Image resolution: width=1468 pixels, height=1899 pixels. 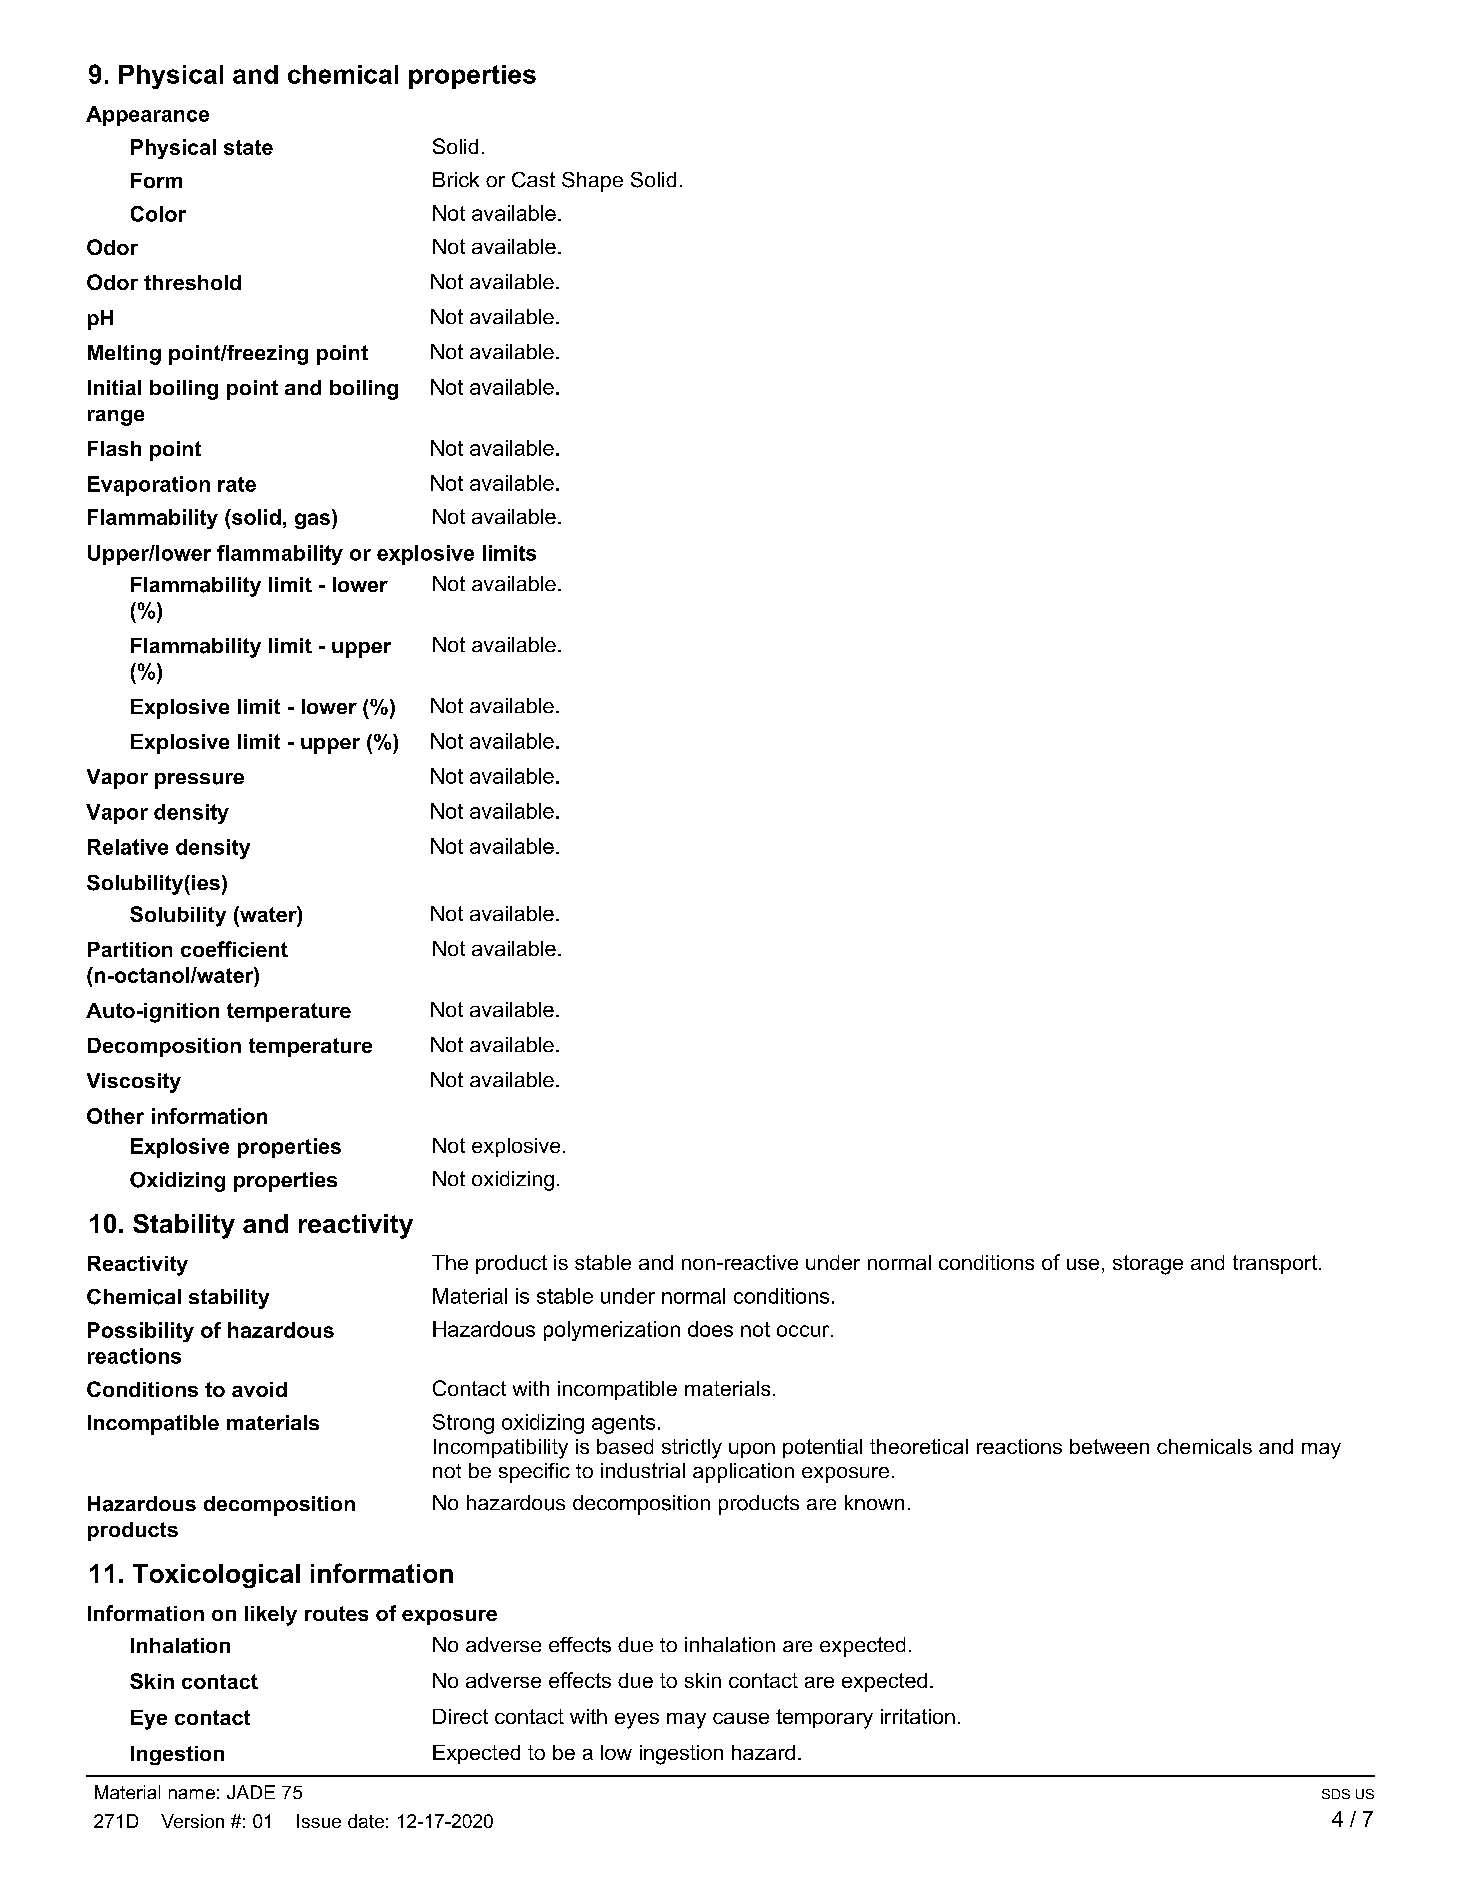 What do you see at coordinates (592, 182) in the screenshot?
I see `Shape` at bounding box center [592, 182].
